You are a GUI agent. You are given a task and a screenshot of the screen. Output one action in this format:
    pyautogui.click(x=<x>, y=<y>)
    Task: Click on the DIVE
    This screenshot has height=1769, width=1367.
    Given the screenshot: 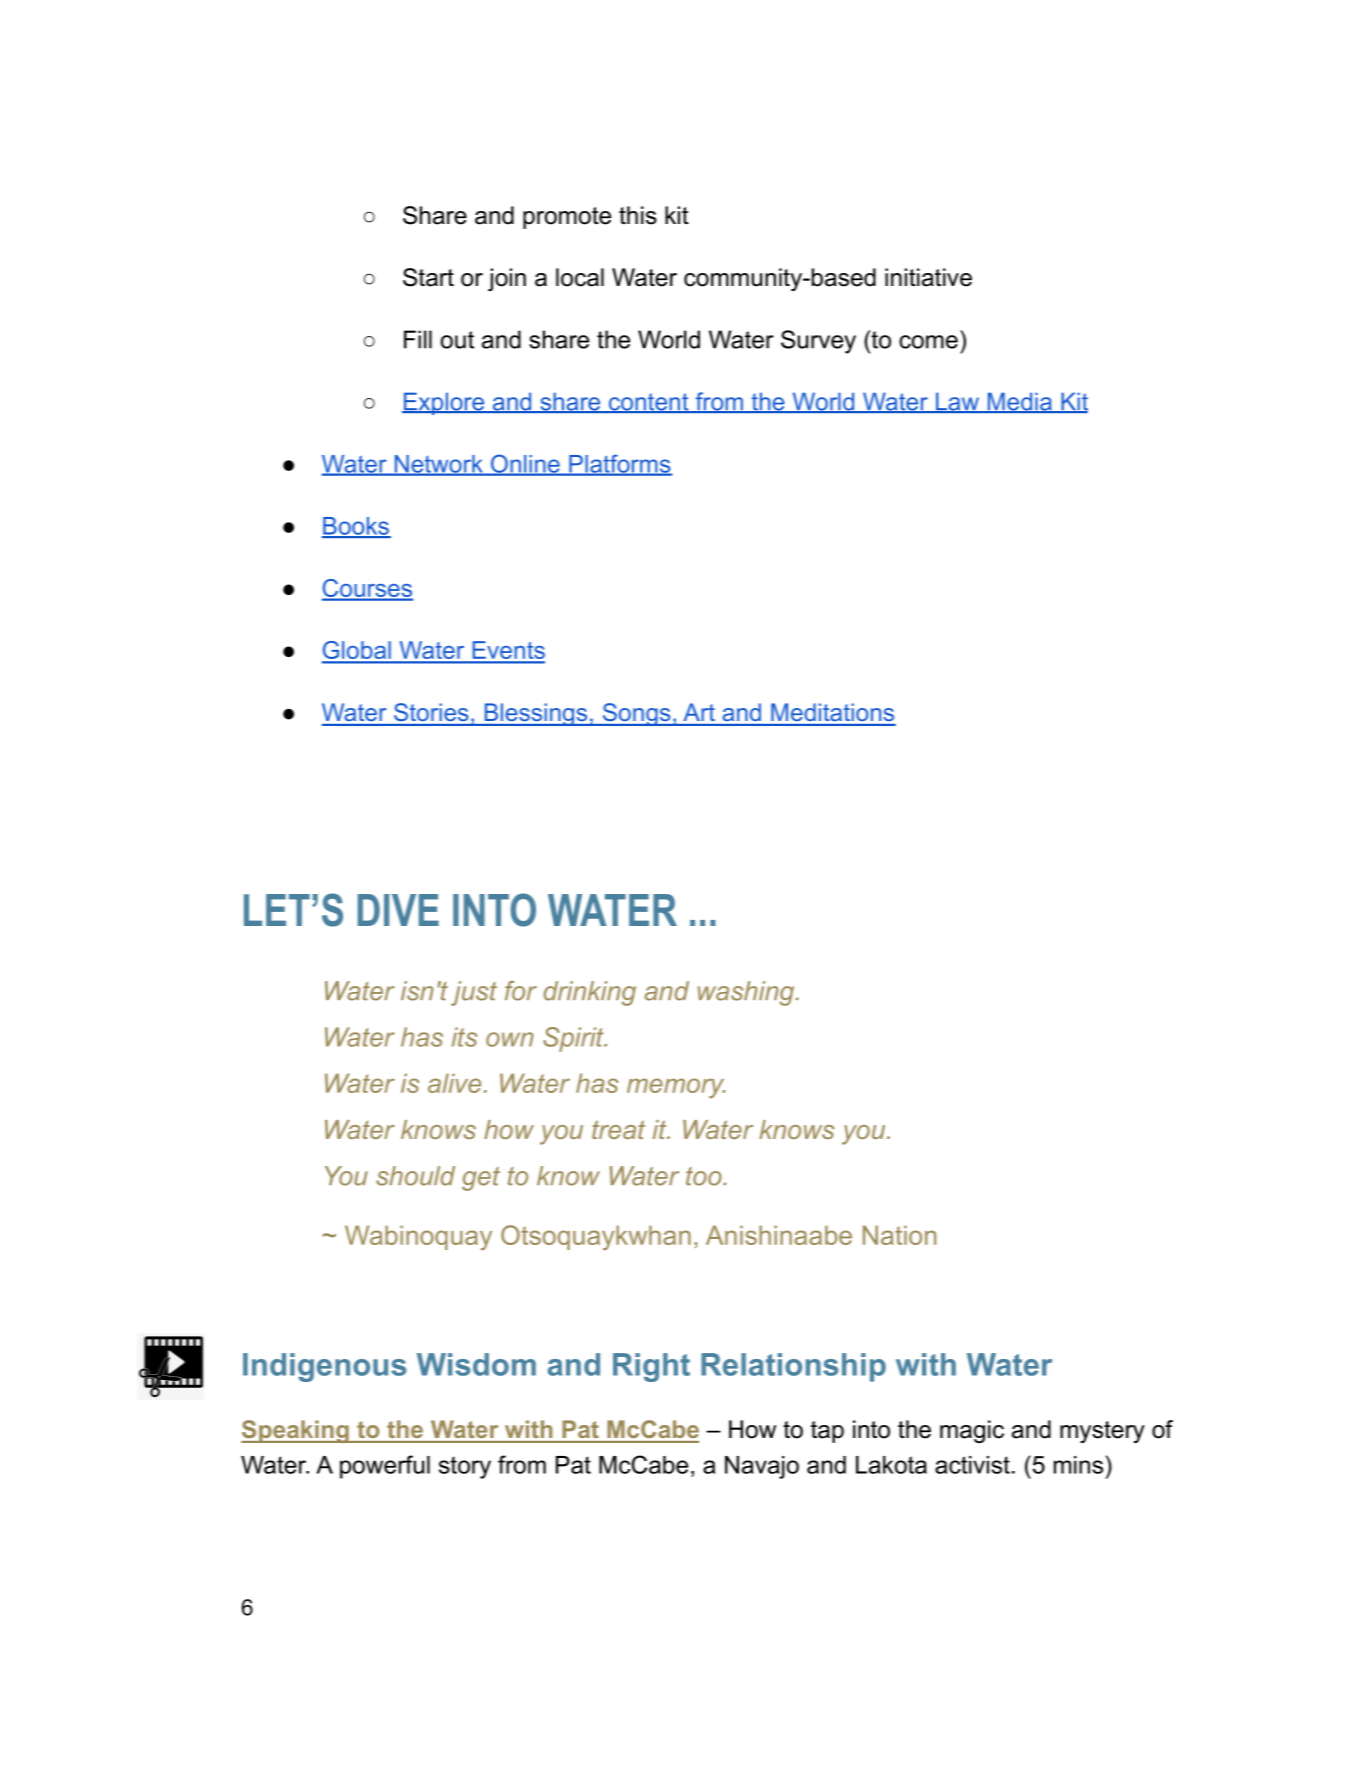 What is the action you would take?
    pyautogui.click(x=398, y=910)
